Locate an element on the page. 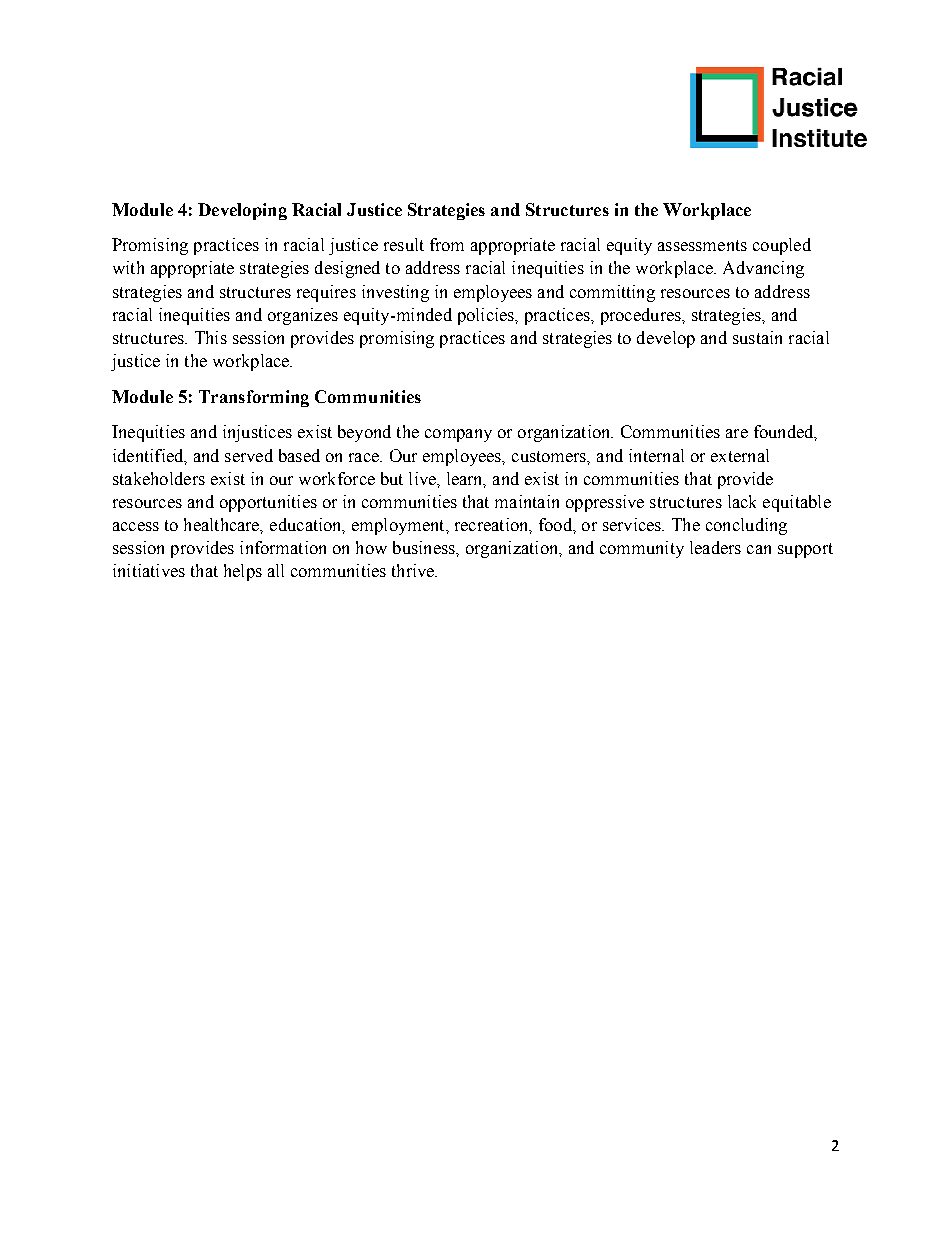 Image resolution: width=952 pixels, height=1233 pixels. sustain is located at coordinates (757, 337).
